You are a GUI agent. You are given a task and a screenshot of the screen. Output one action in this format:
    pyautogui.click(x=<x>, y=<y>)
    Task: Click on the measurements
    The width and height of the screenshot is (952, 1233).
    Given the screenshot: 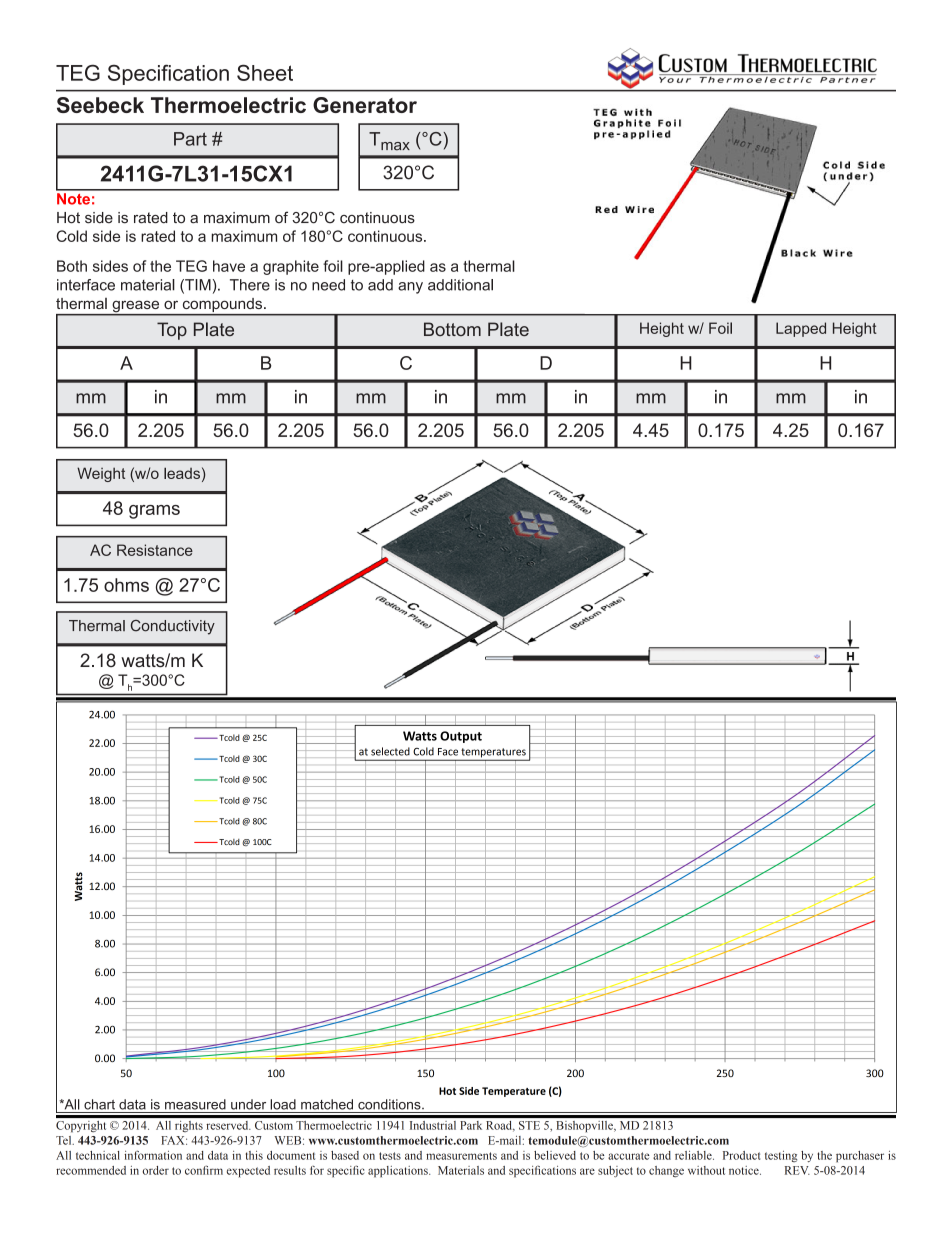 What is the action you would take?
    pyautogui.click(x=461, y=1156)
